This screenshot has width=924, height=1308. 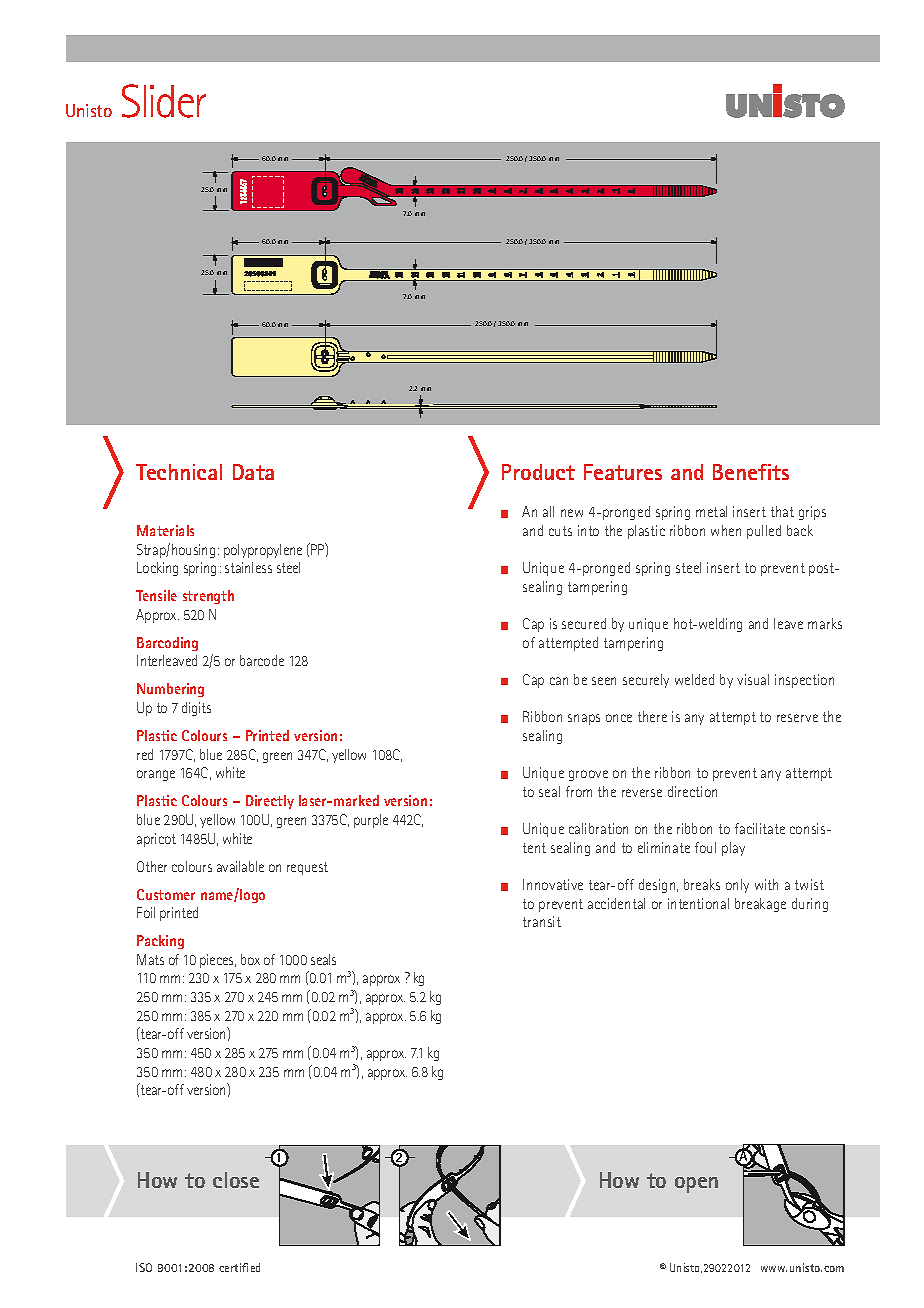 What do you see at coordinates (253, 472) in the screenshot?
I see `Data` at bounding box center [253, 472].
